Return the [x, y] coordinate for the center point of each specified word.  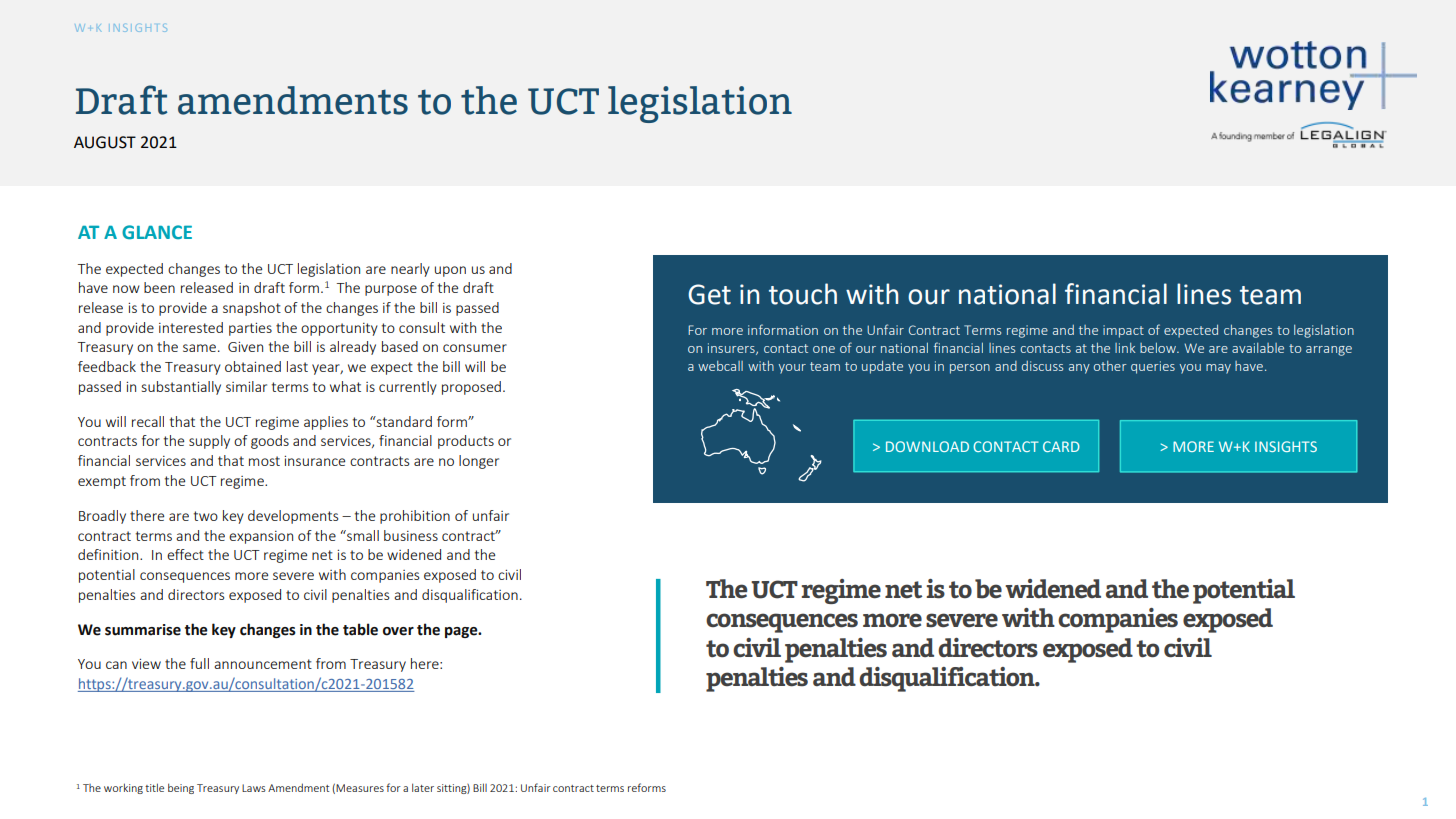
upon [450, 271]
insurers [732, 349]
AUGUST [105, 142]
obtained [253, 366]
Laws [254, 788]
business [411, 535]
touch [803, 294]
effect [185, 554]
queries [1153, 367]
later [423, 787]
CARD [1061, 446]
